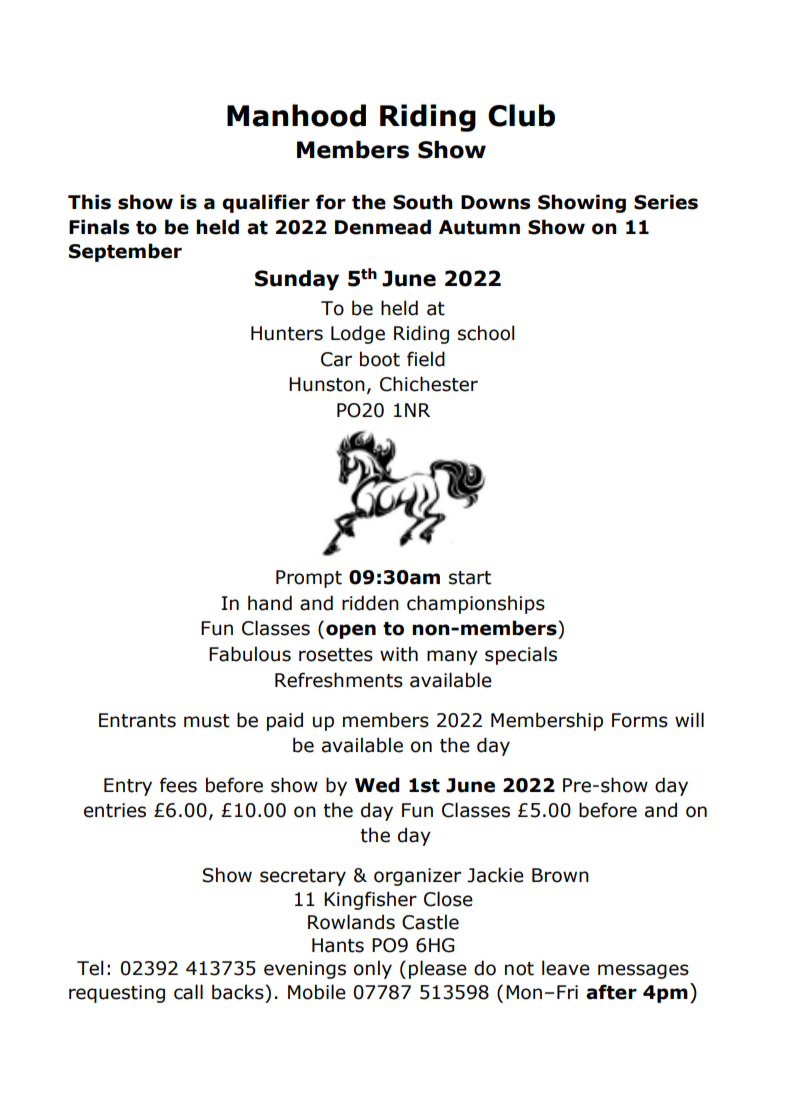  Describe the element at coordinates (423, 202) in the image. I see `South` at that location.
